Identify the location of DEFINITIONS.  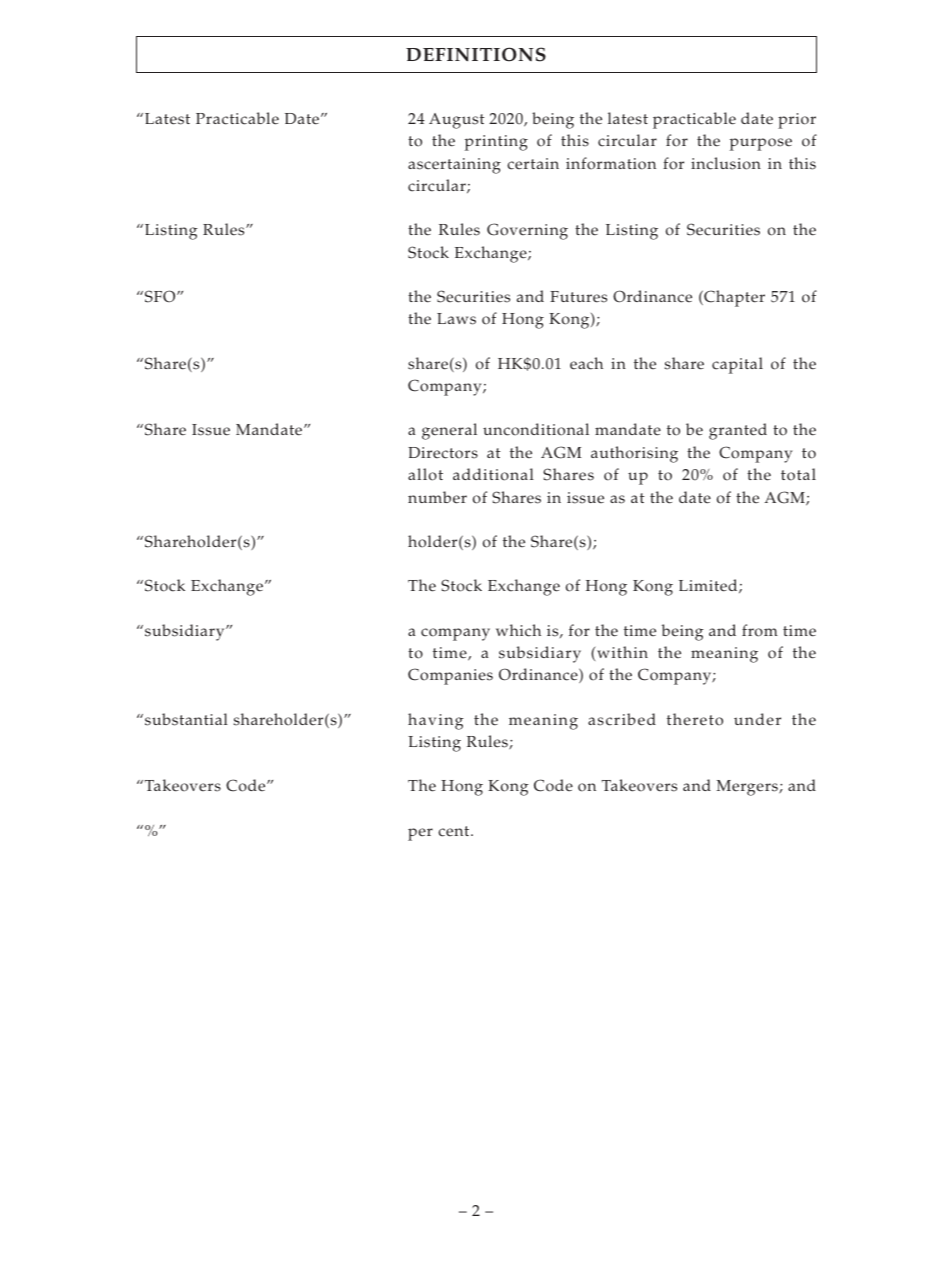
(476, 54).
